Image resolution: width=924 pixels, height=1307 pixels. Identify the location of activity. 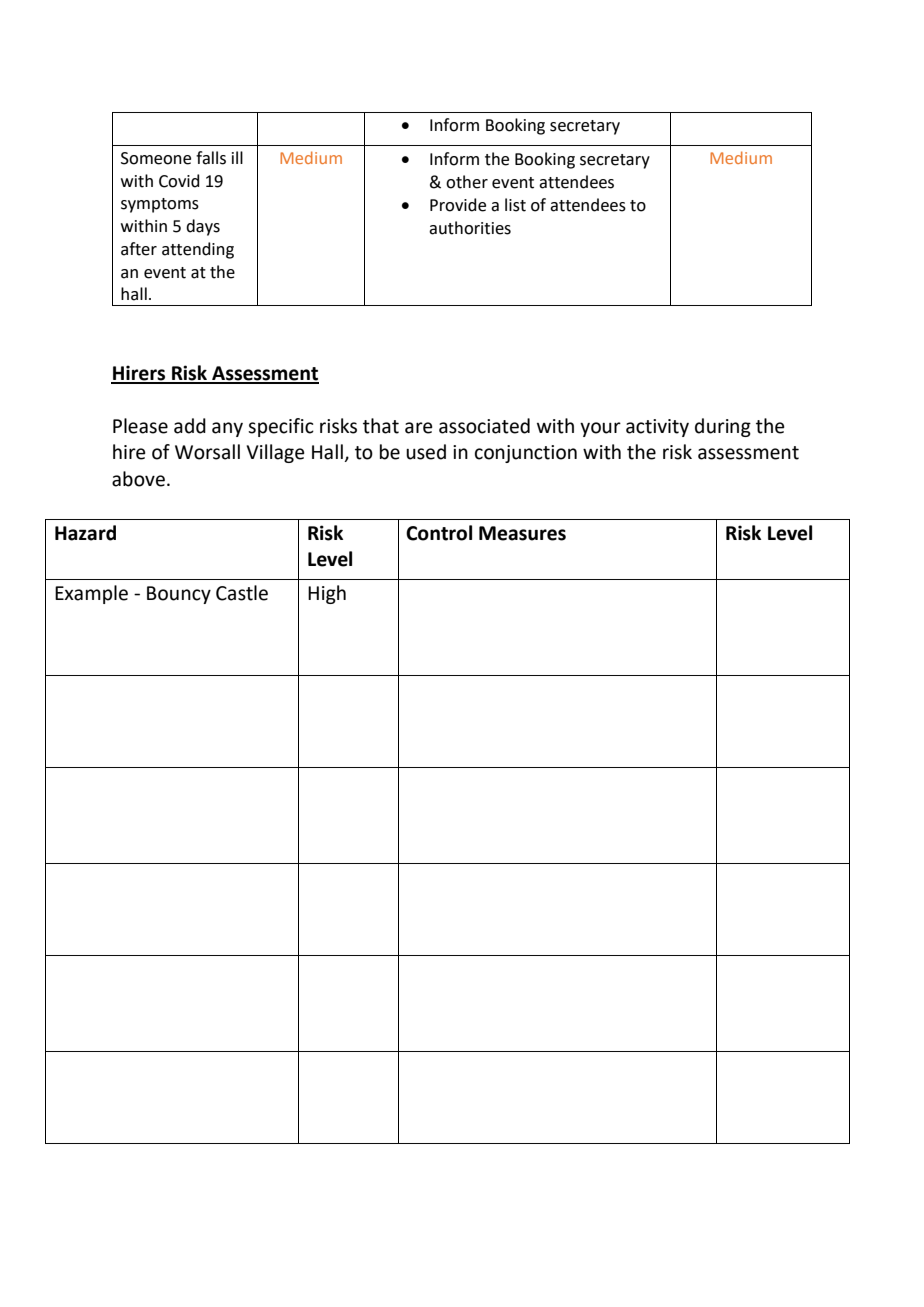
(657, 428).
